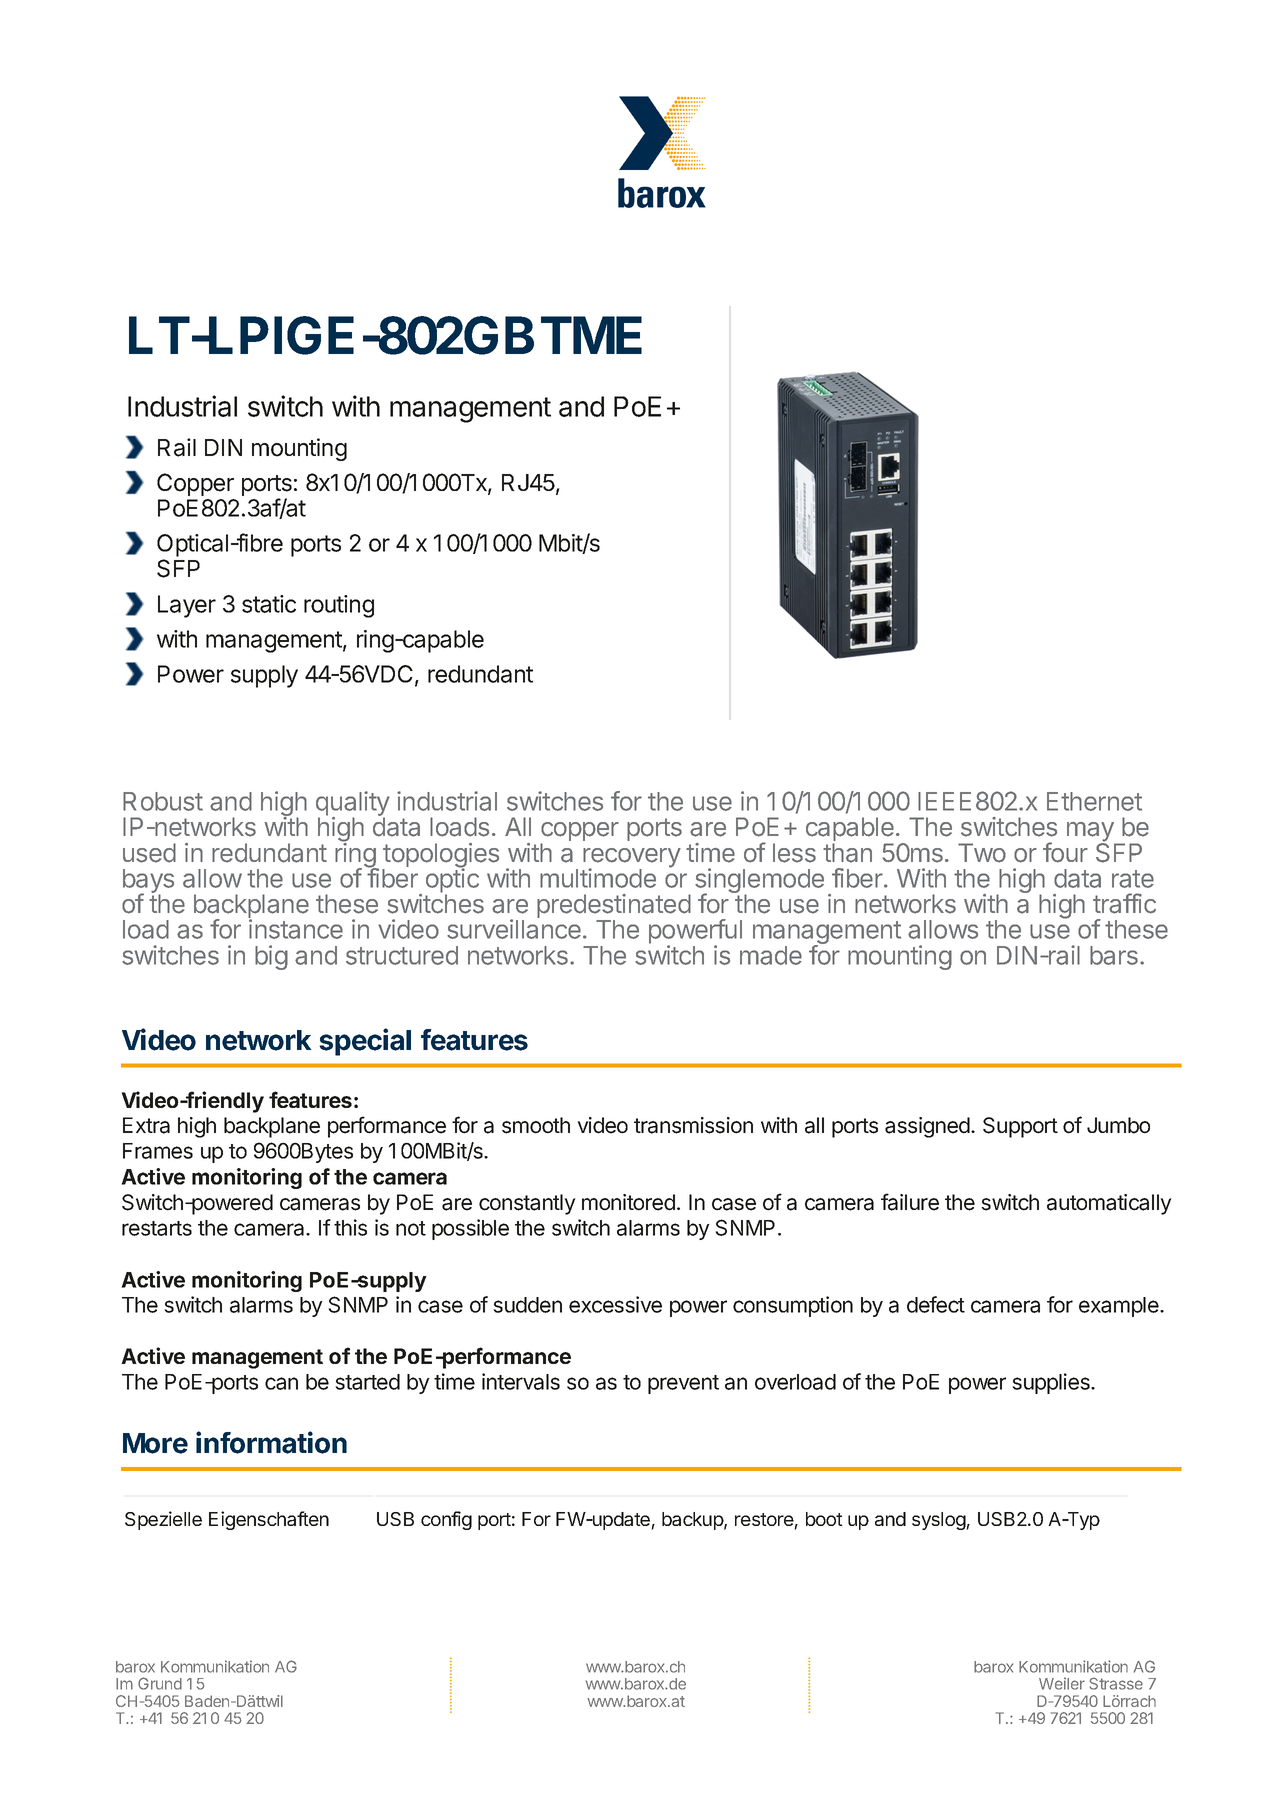 The width and height of the screenshot is (1272, 1799). I want to click on boot, so click(824, 1519).
